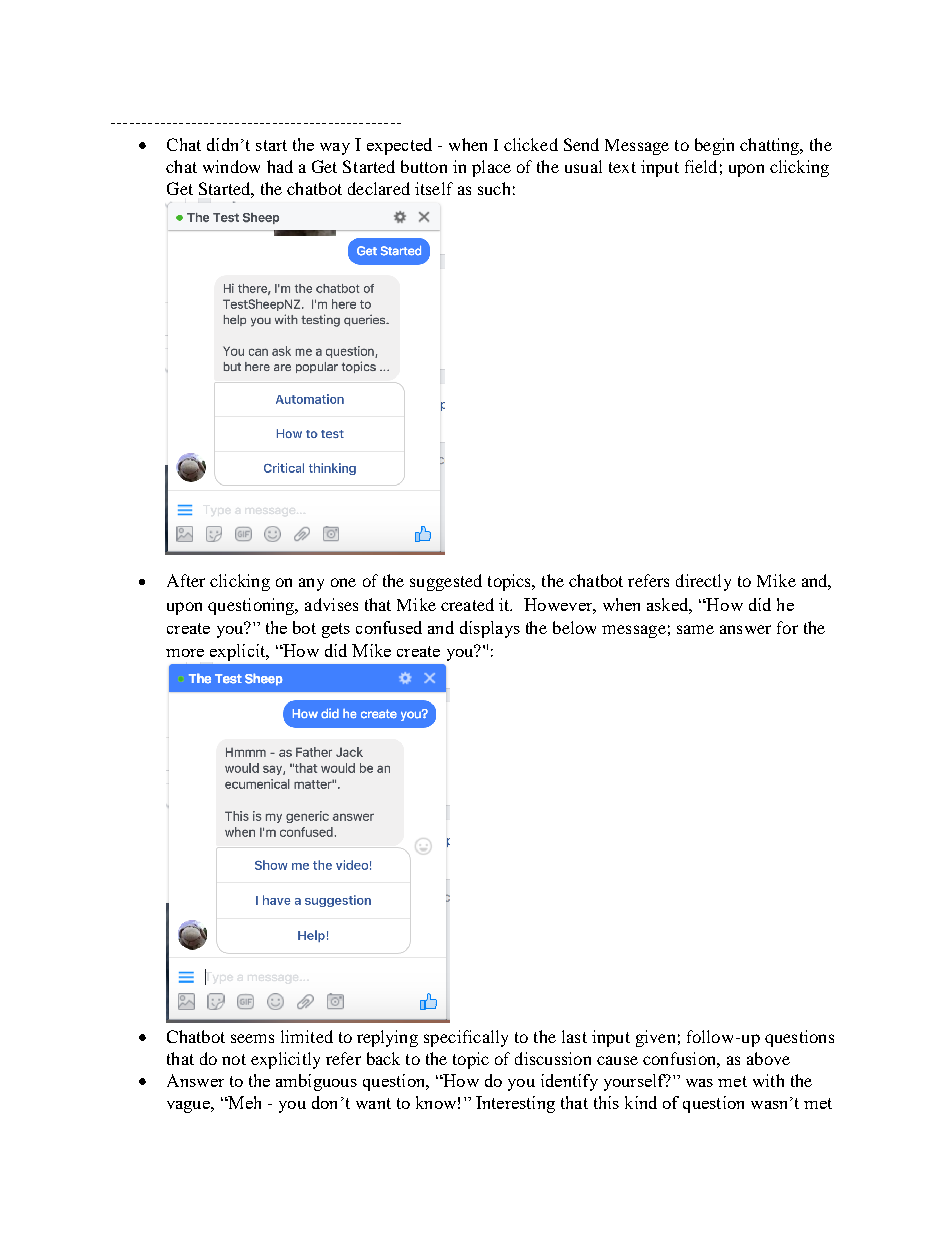 Image resolution: width=952 pixels, height=1233 pixels. What do you see at coordinates (491, 168) in the page?
I see `place` at bounding box center [491, 168].
